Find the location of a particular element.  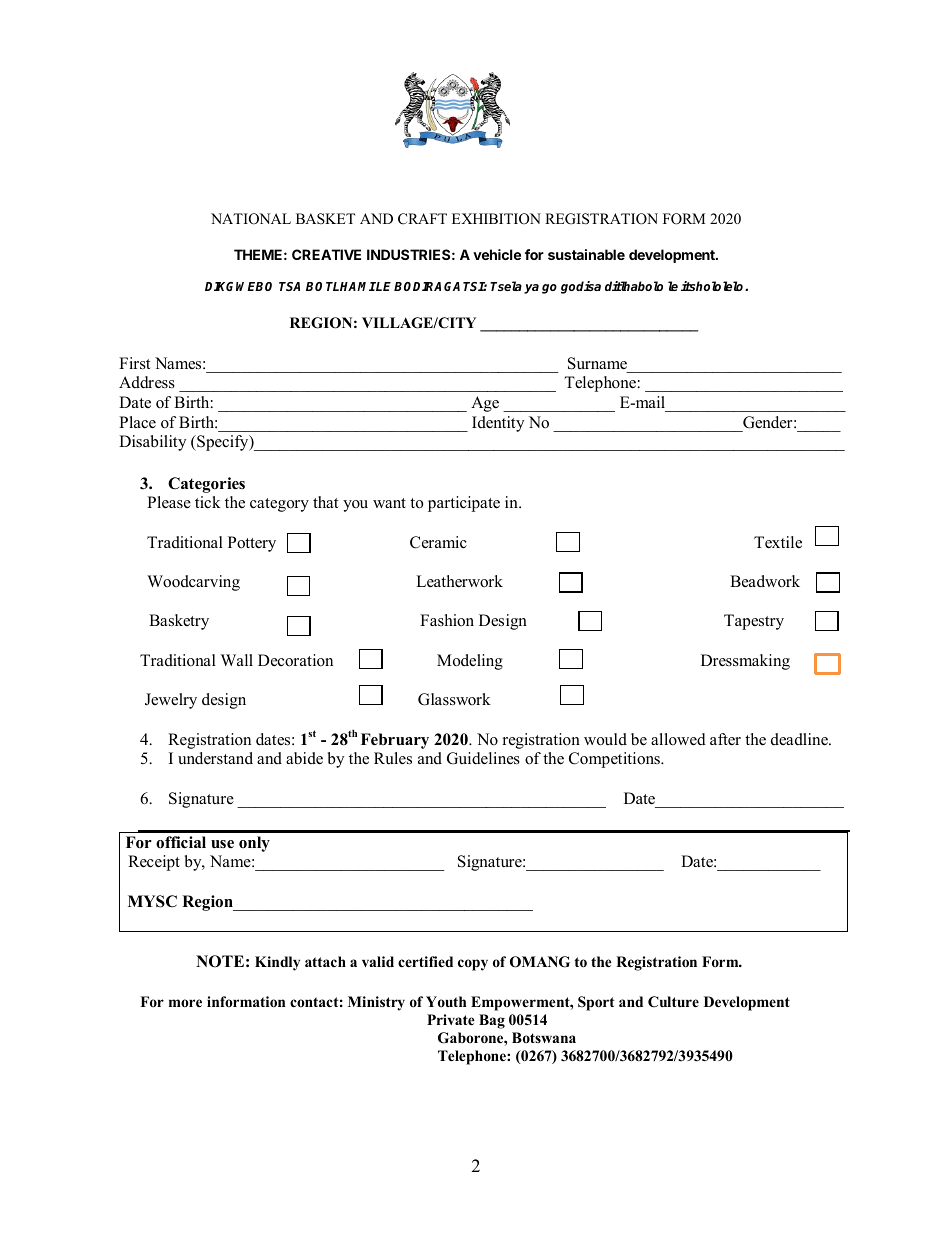

use is located at coordinates (222, 844).
